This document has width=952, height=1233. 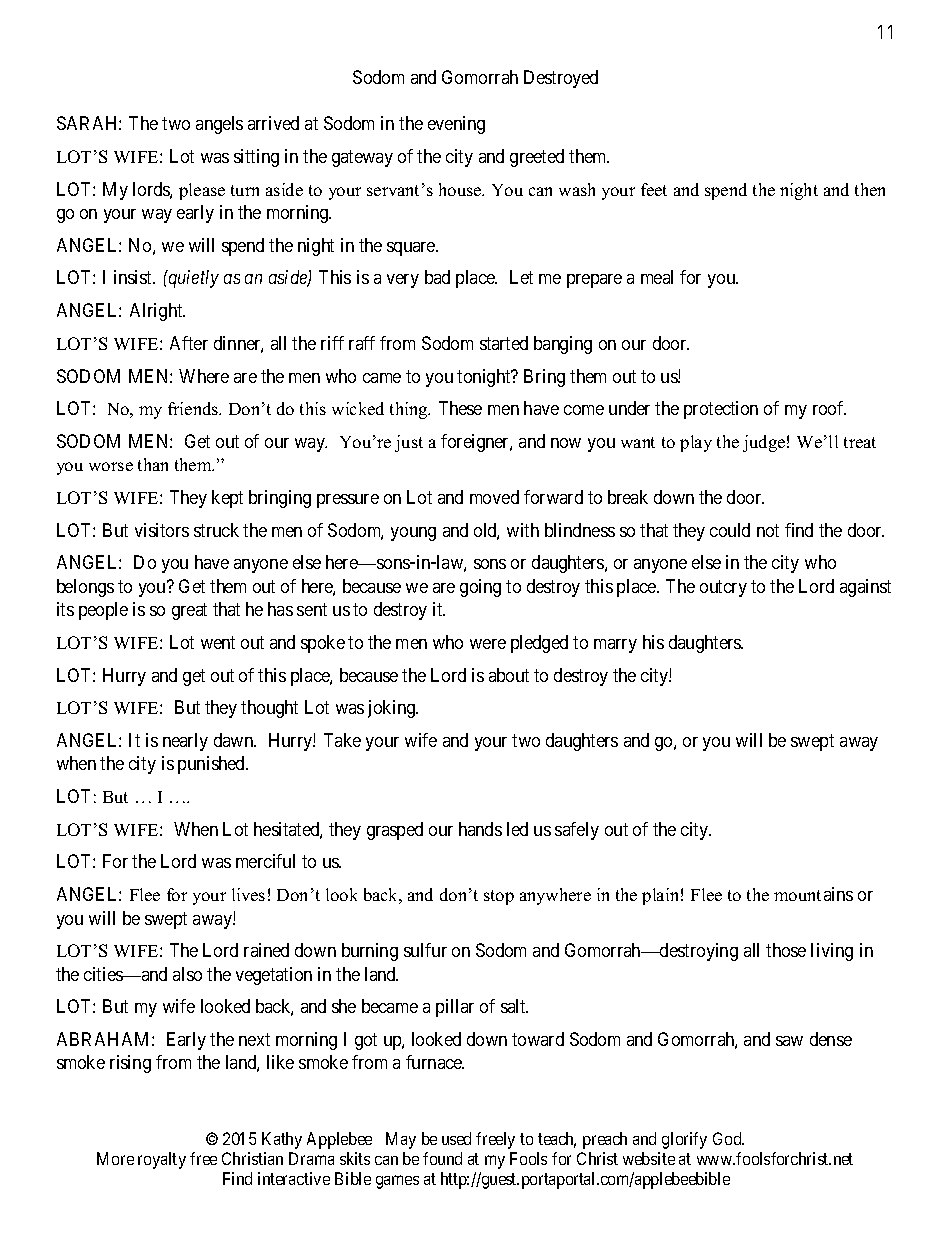 I want to click on also, so click(x=187, y=974).
